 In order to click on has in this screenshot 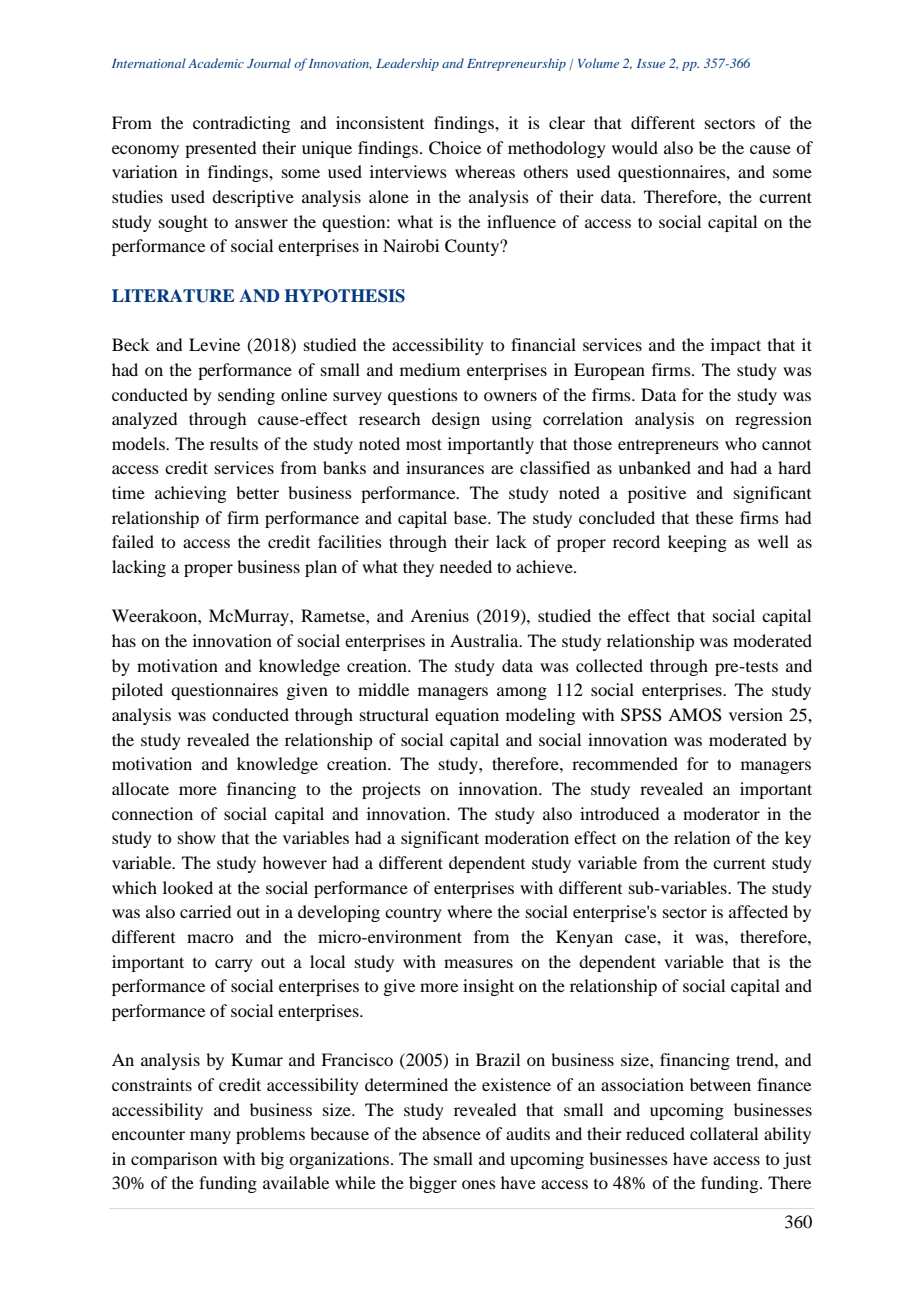, I will do `click(124, 640)`.
